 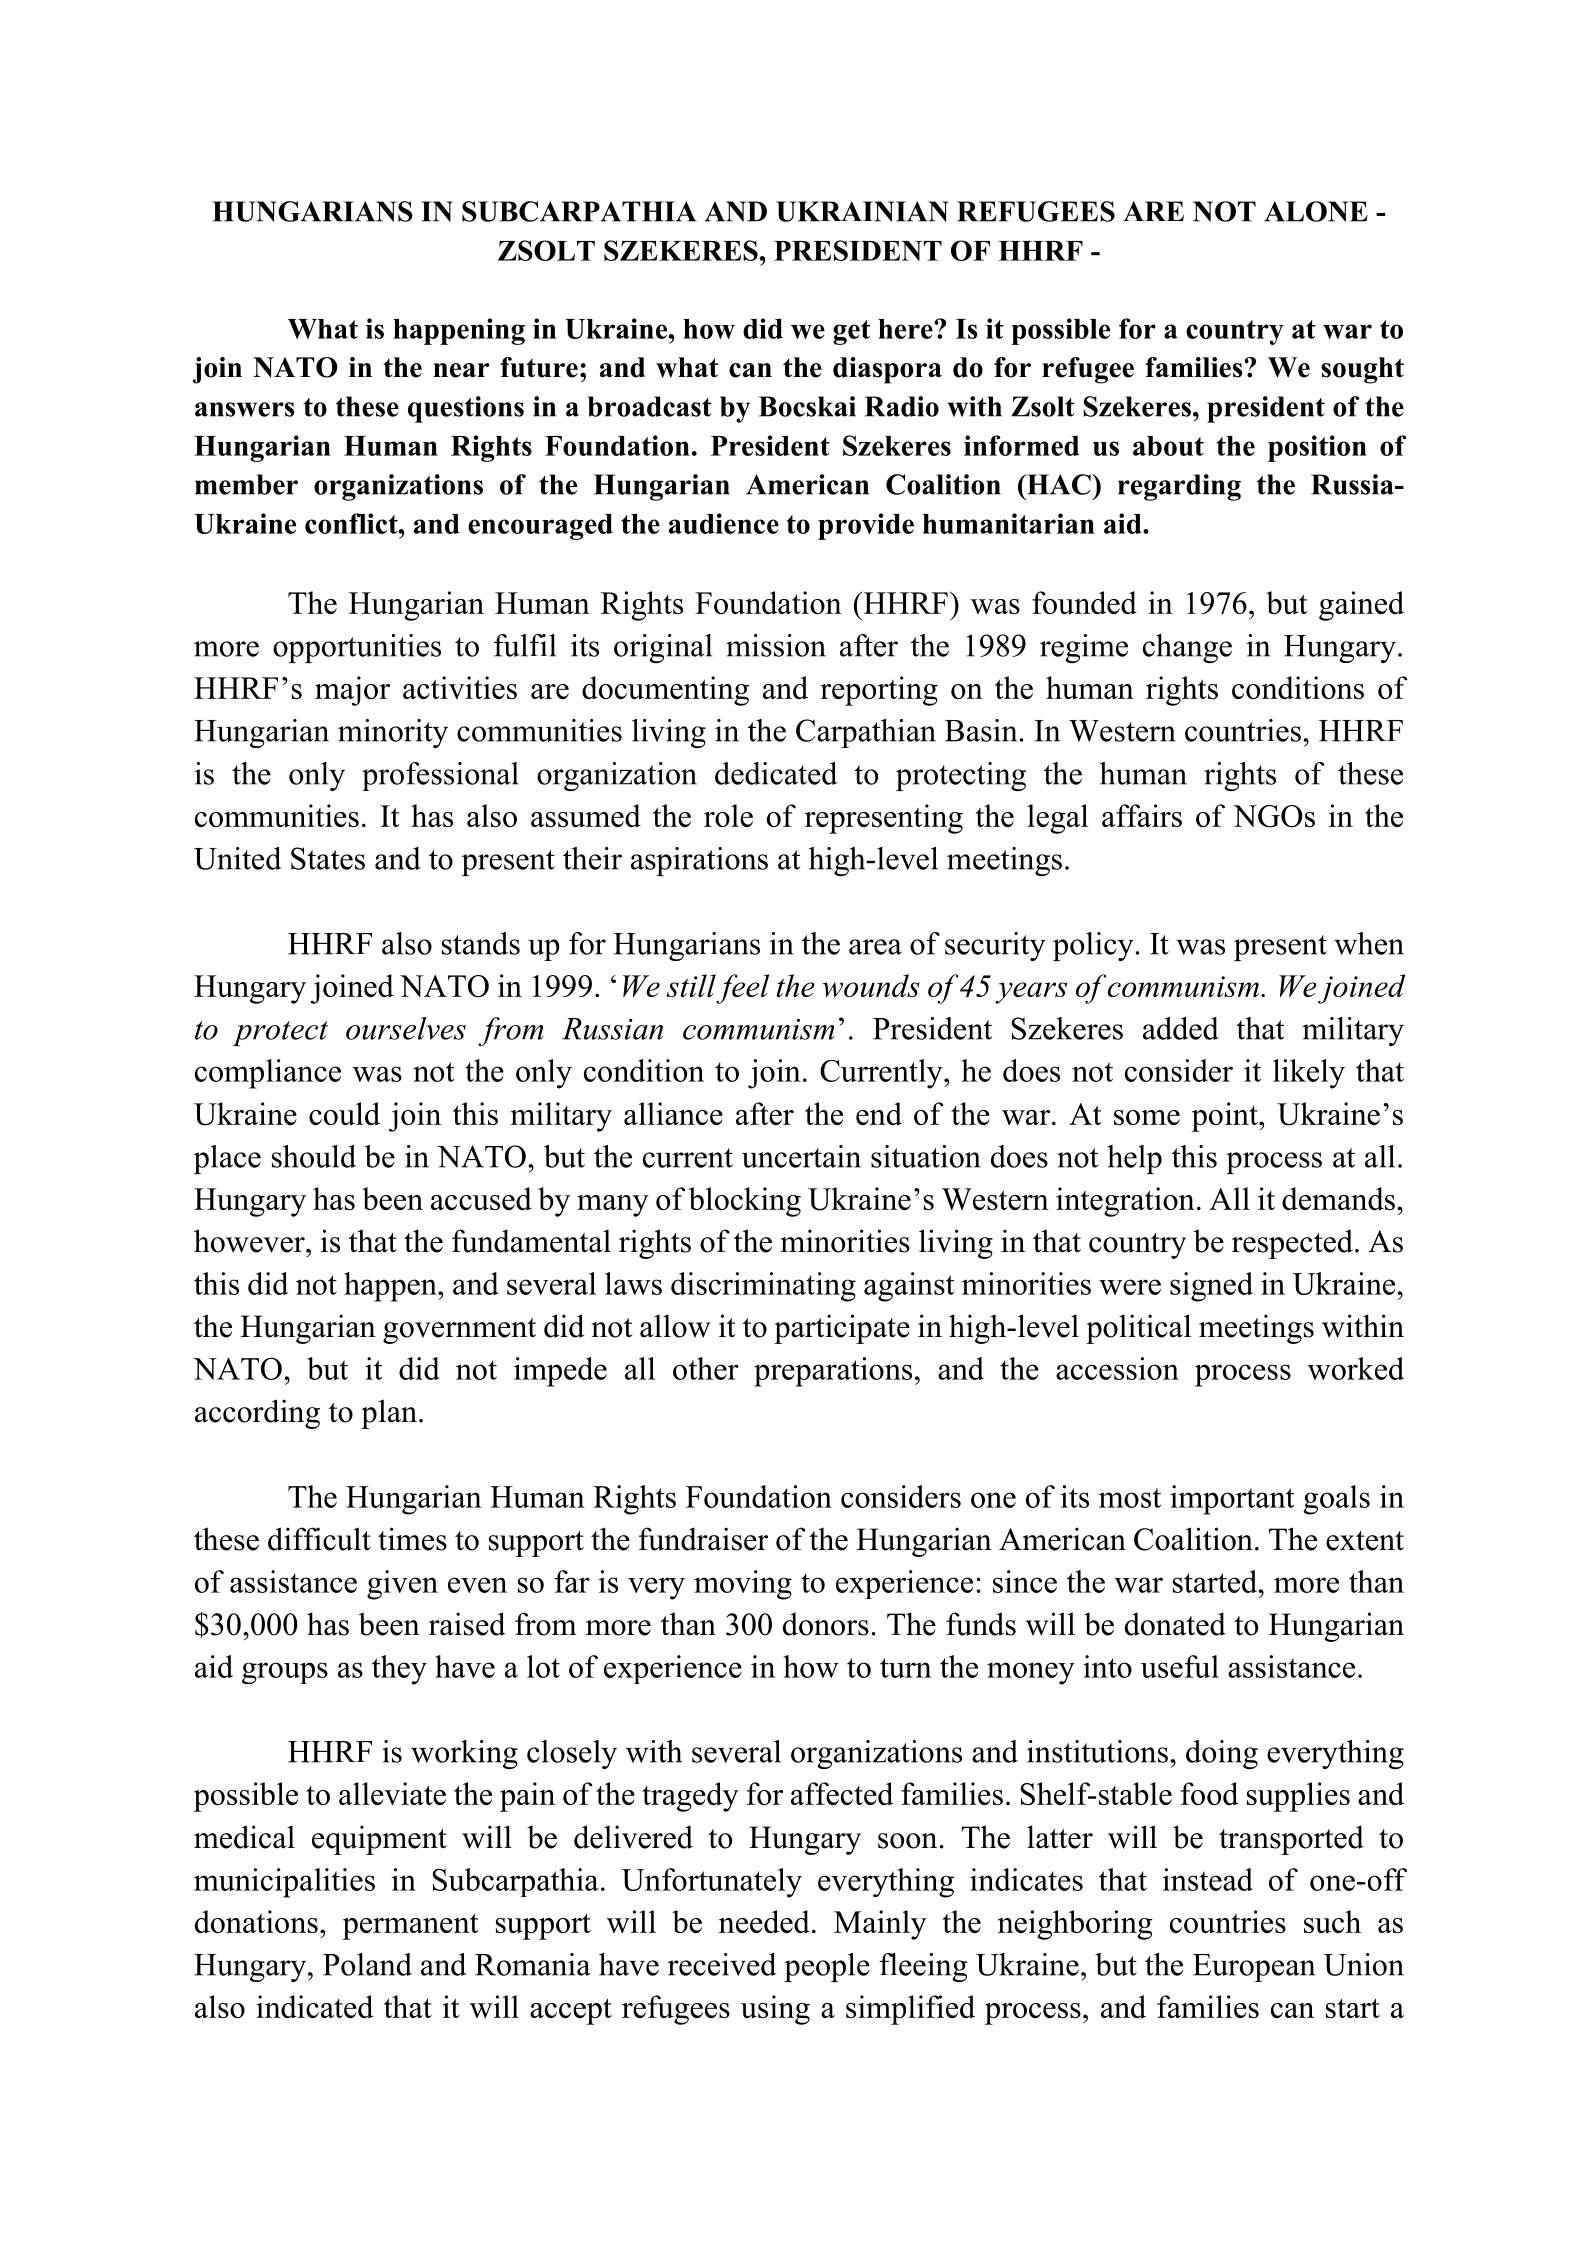 What do you see at coordinates (461, 370) in the screenshot?
I see `near` at bounding box center [461, 370].
